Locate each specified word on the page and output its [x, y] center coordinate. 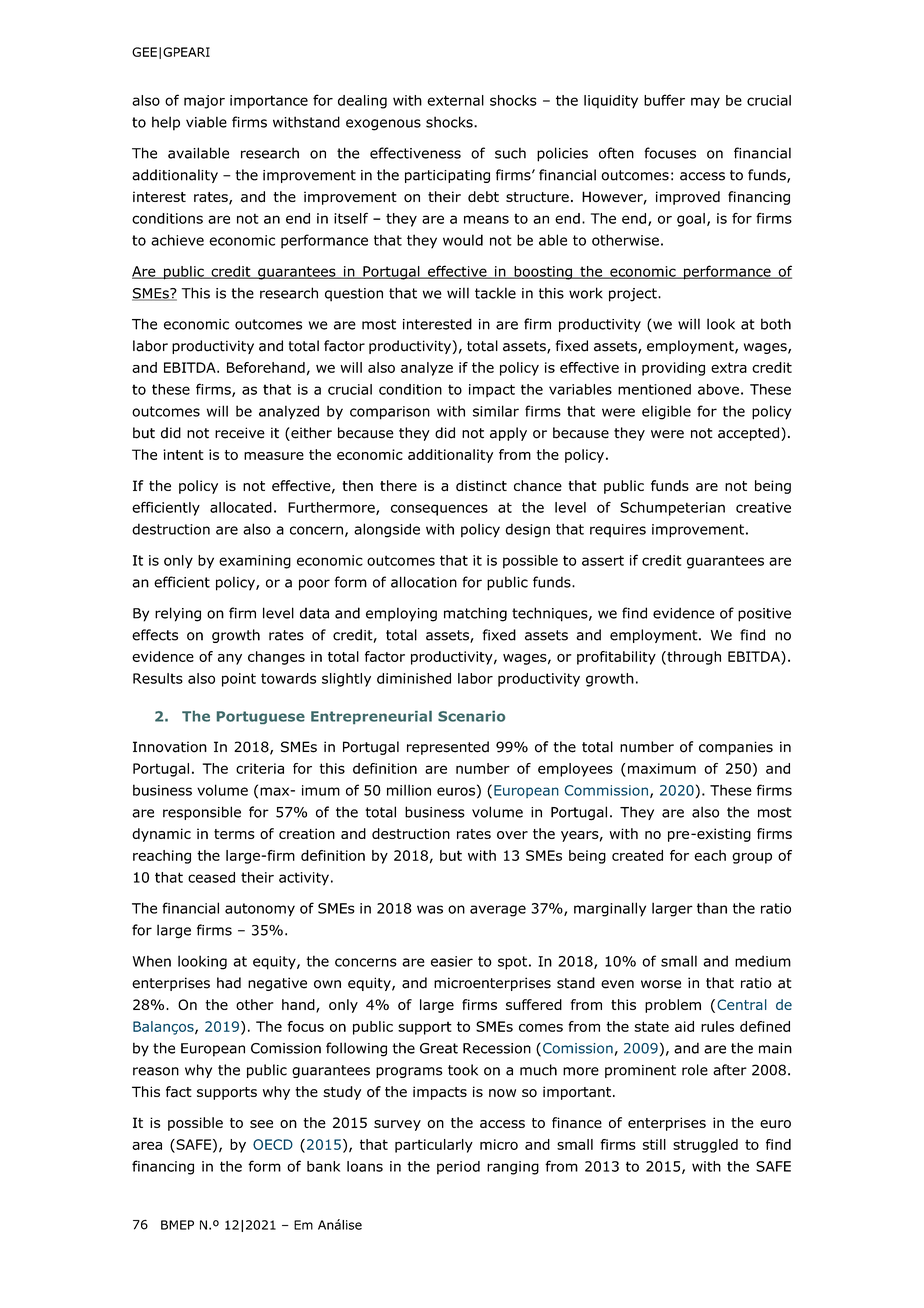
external [455, 100]
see [261, 1124]
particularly [434, 1146]
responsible [202, 813]
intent [183, 454]
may [705, 103]
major [204, 102]
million [409, 790]
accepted [748, 434]
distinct [481, 486]
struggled [705, 1146]
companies [736, 748]
